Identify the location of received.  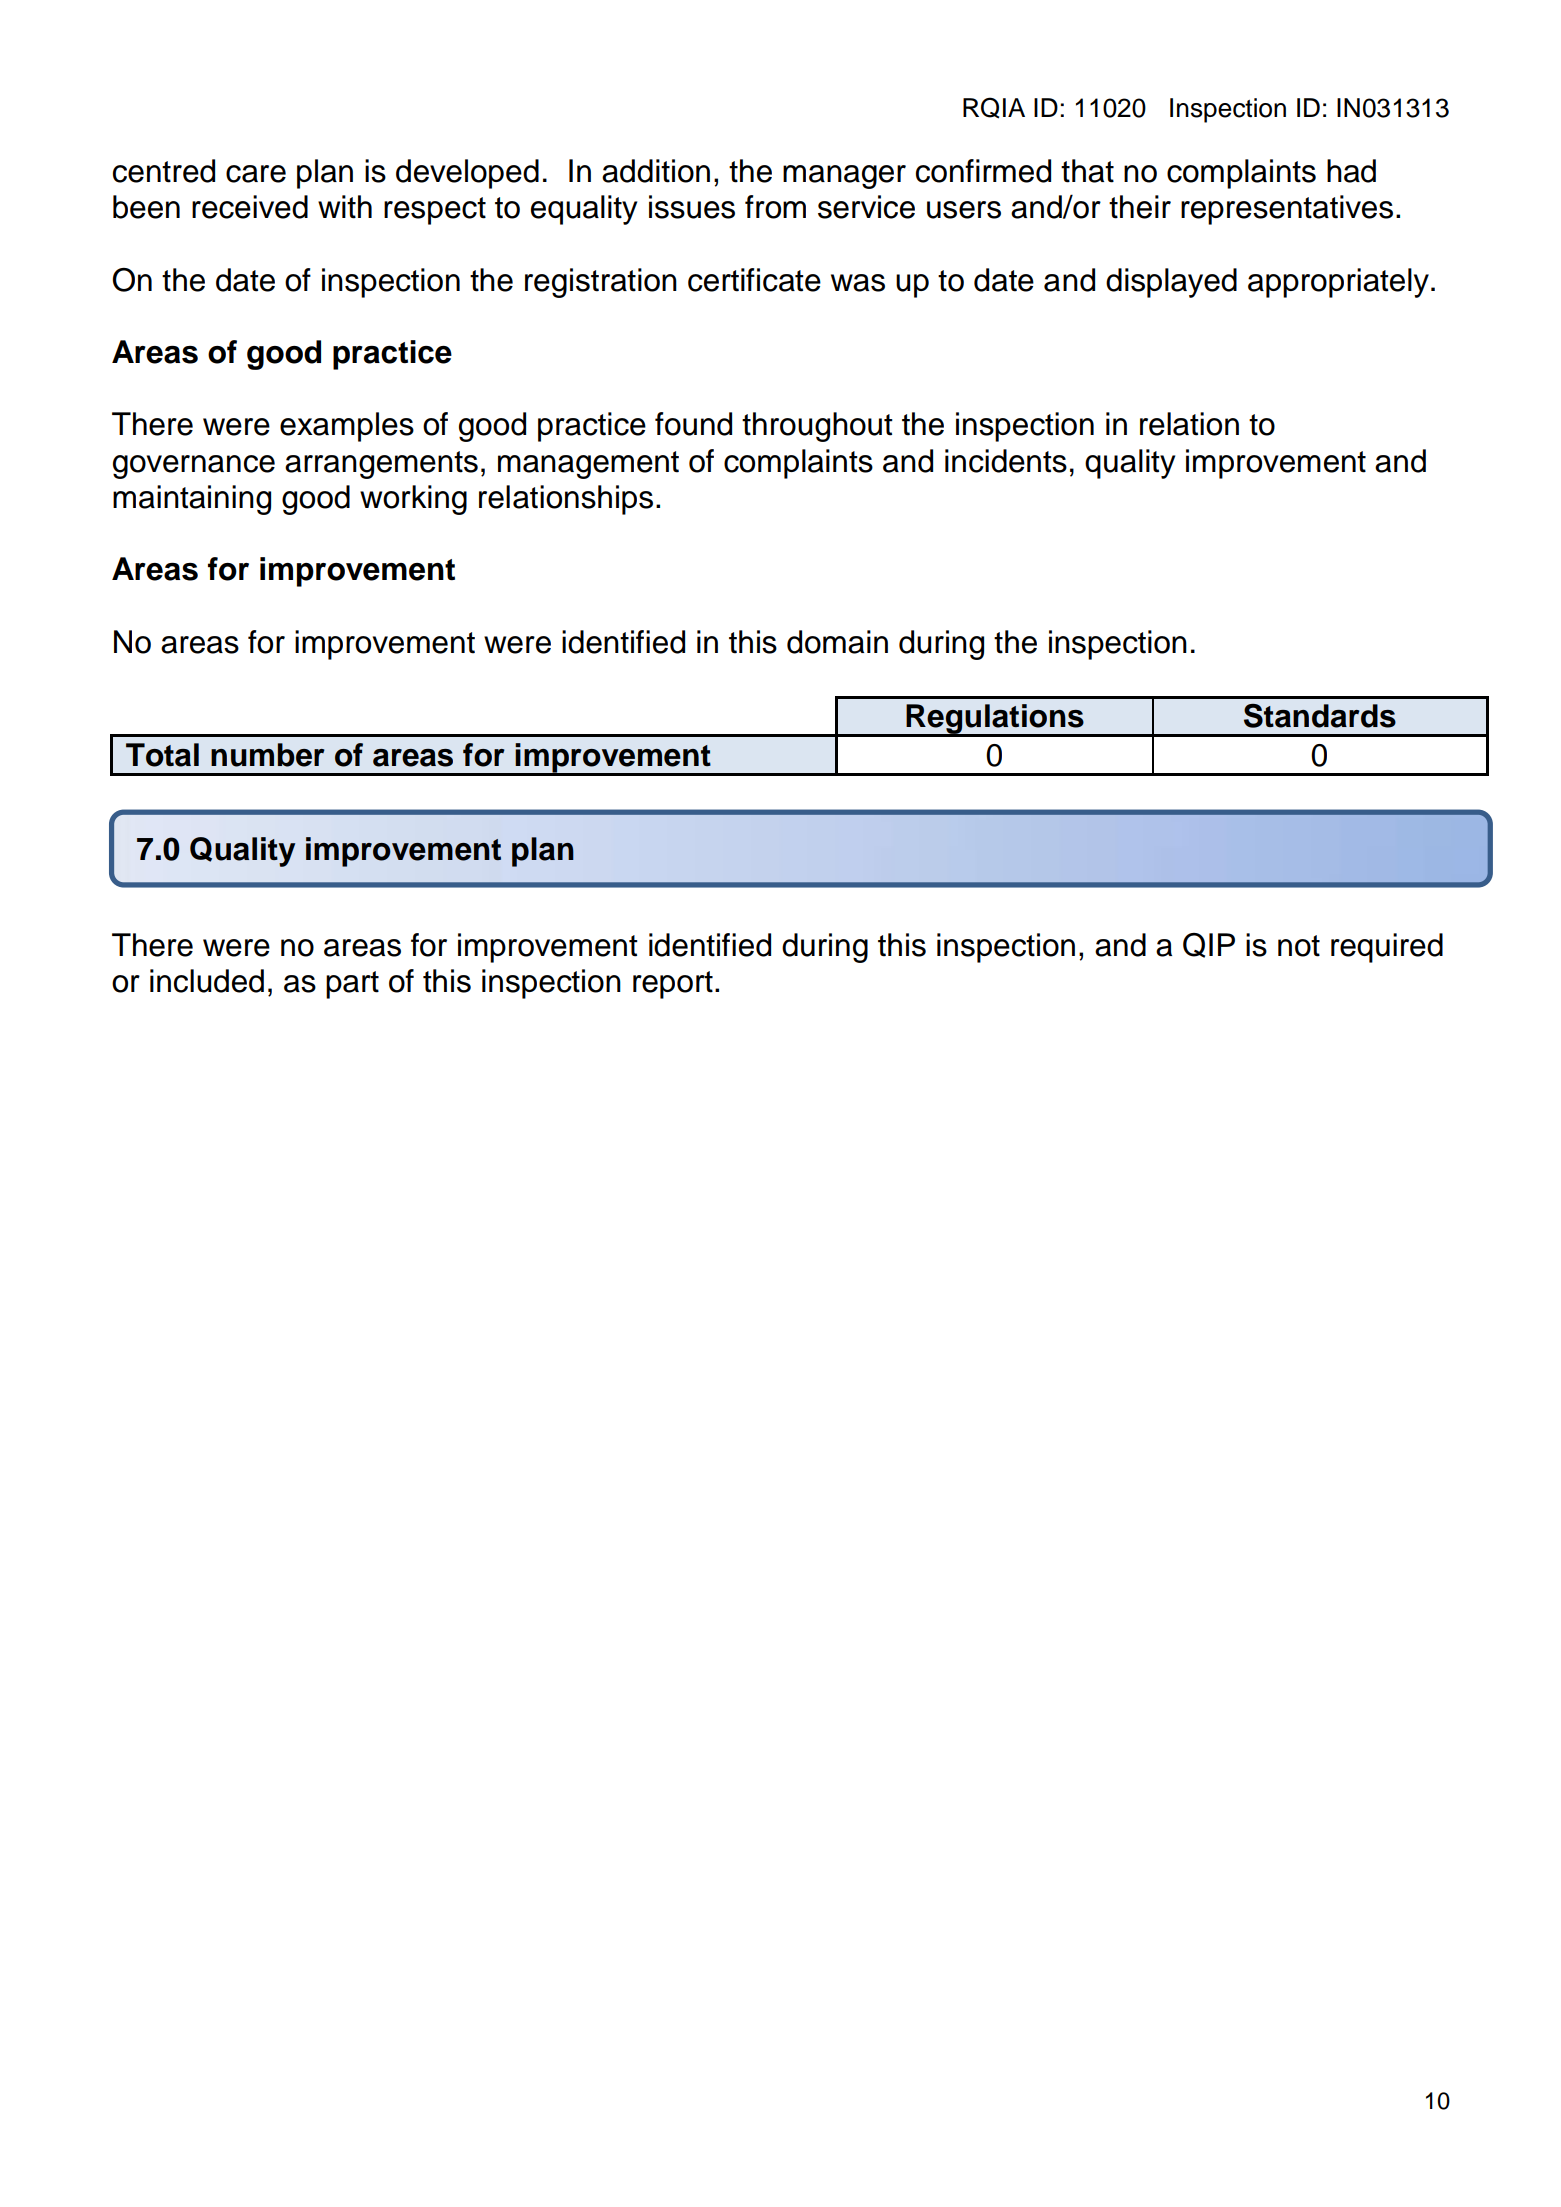
(250, 207).
